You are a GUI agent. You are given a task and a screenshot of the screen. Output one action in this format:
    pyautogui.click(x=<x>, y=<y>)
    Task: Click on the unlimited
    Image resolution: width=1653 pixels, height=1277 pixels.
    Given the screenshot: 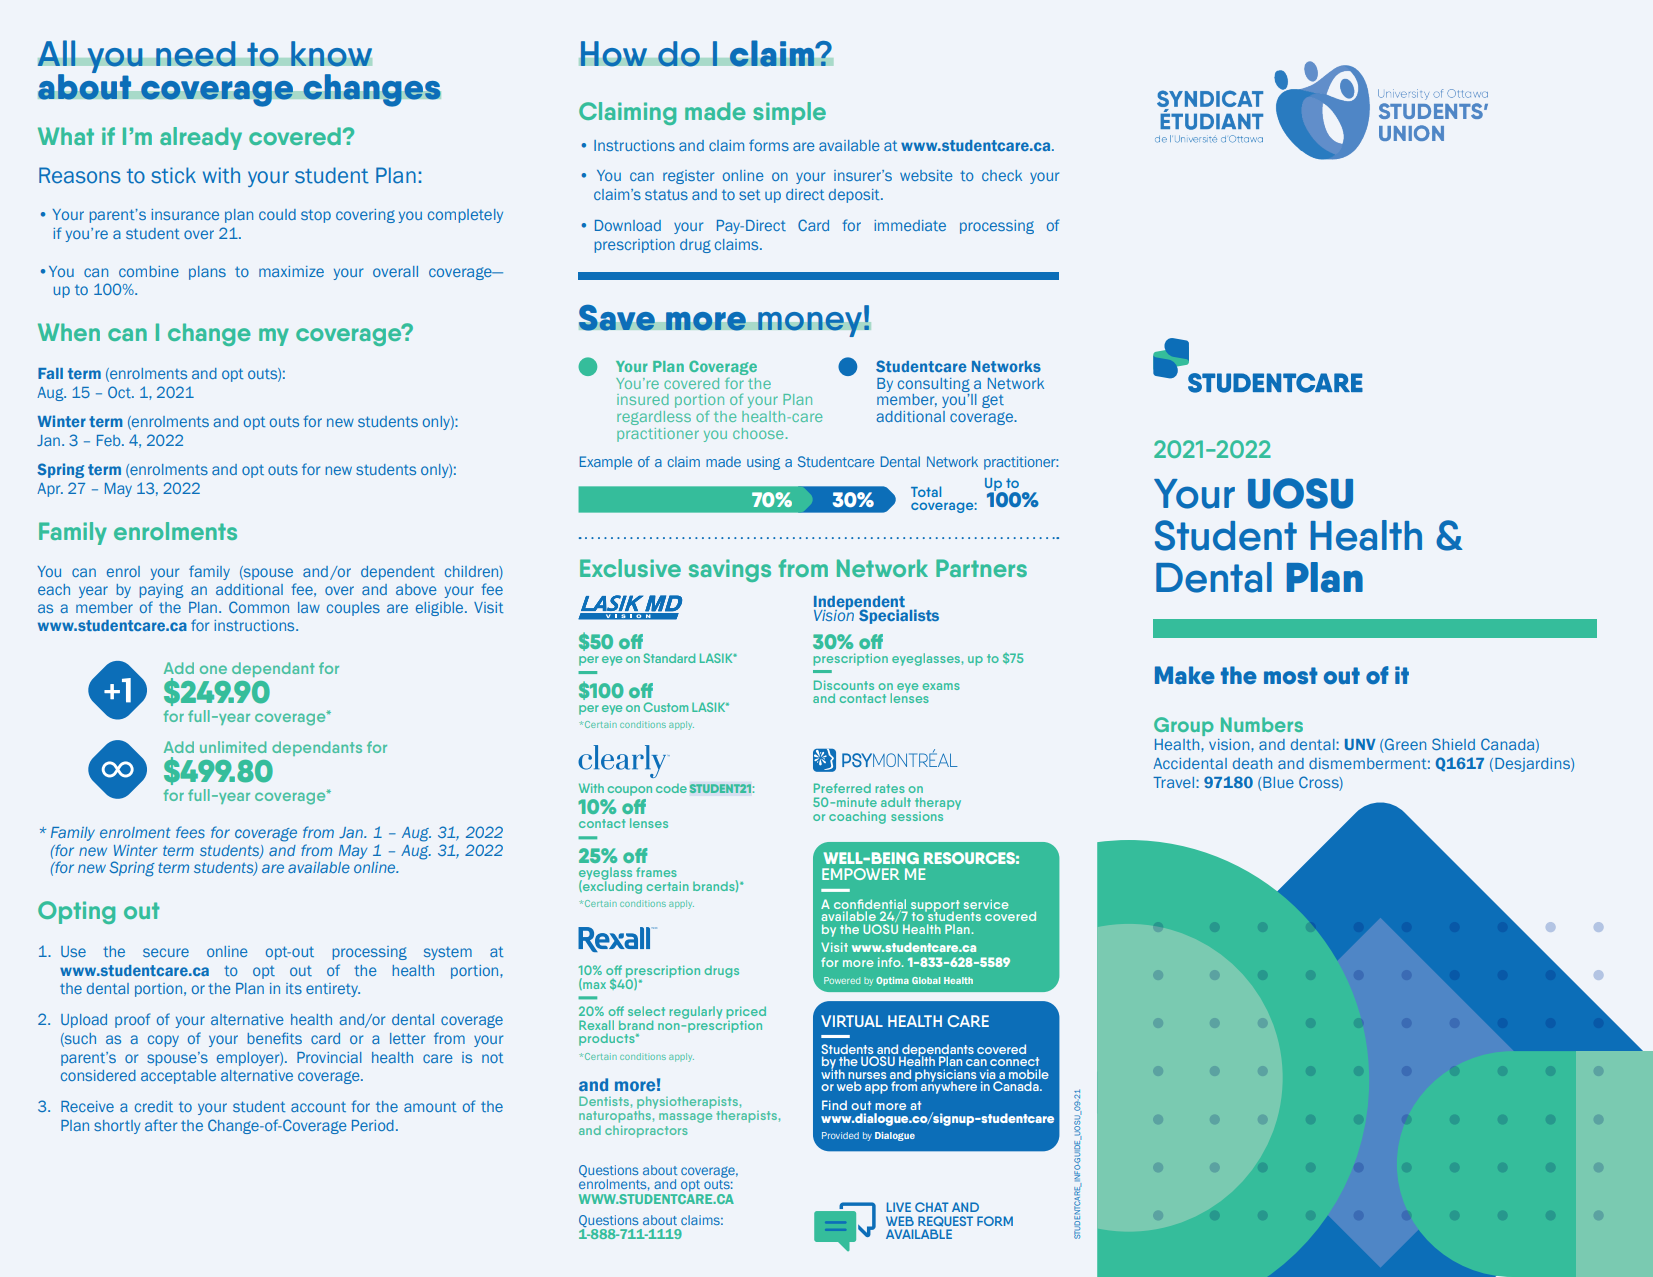 What is the action you would take?
    pyautogui.click(x=233, y=747)
